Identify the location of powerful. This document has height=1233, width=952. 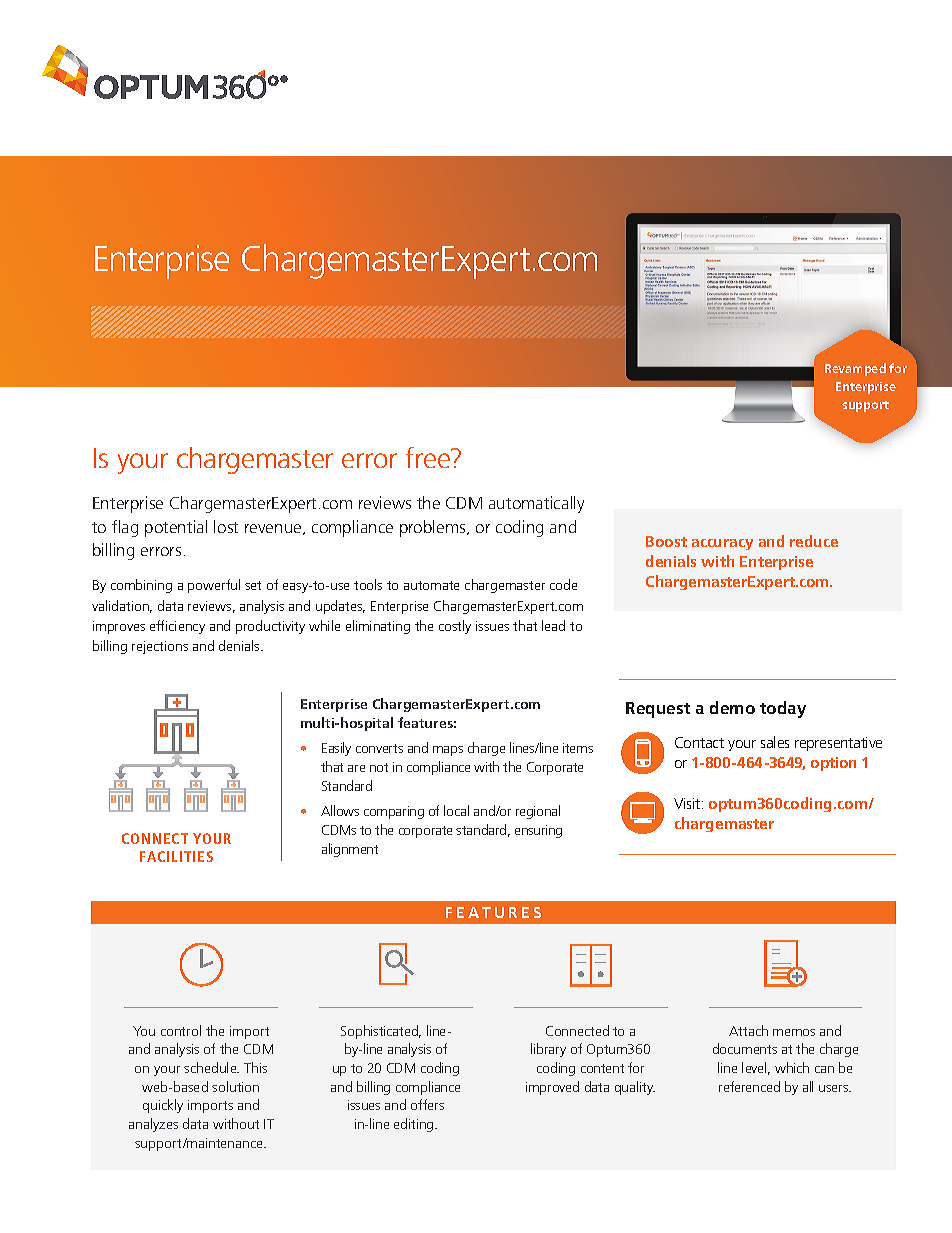
(214, 586).
